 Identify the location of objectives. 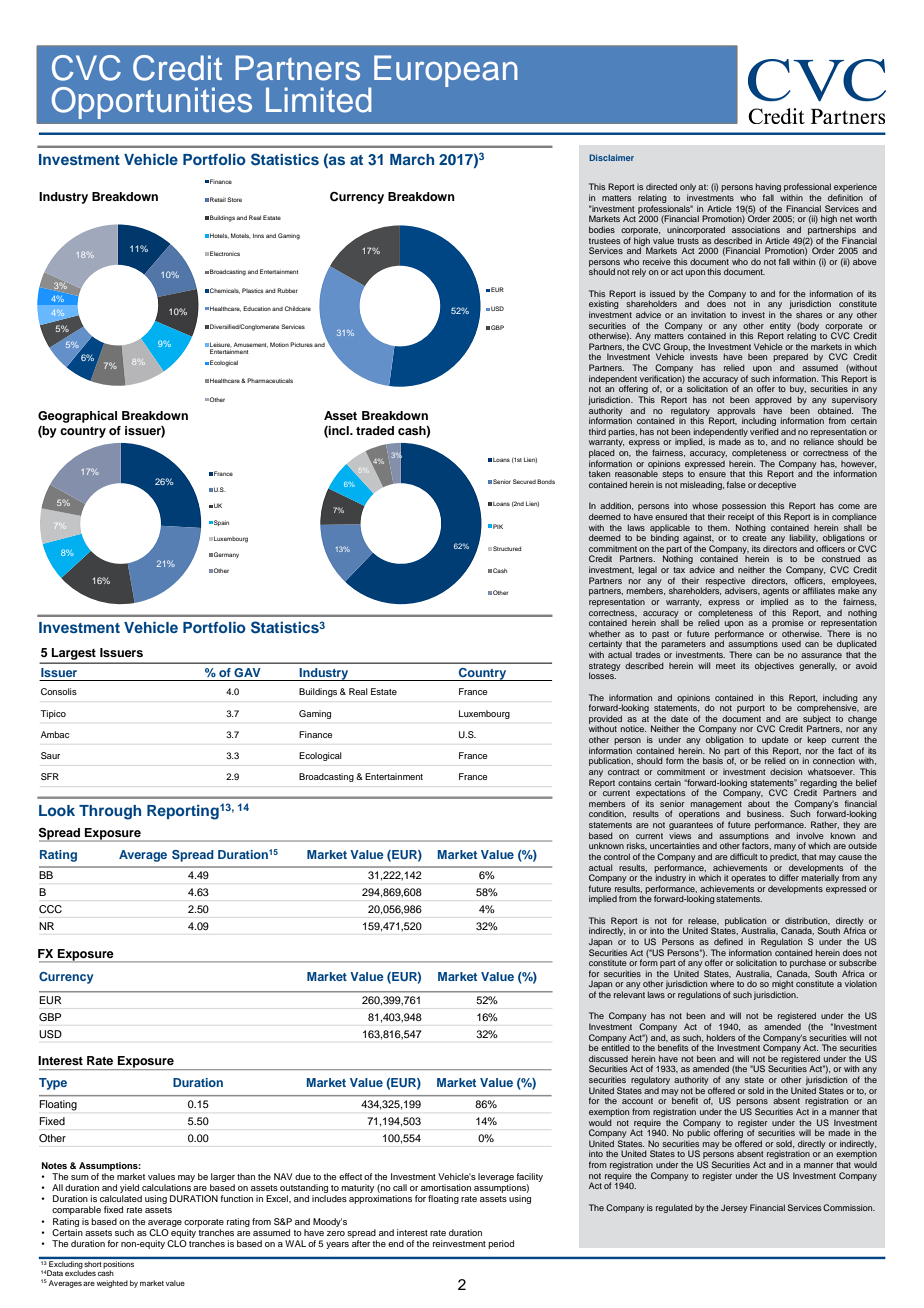
(774, 666).
